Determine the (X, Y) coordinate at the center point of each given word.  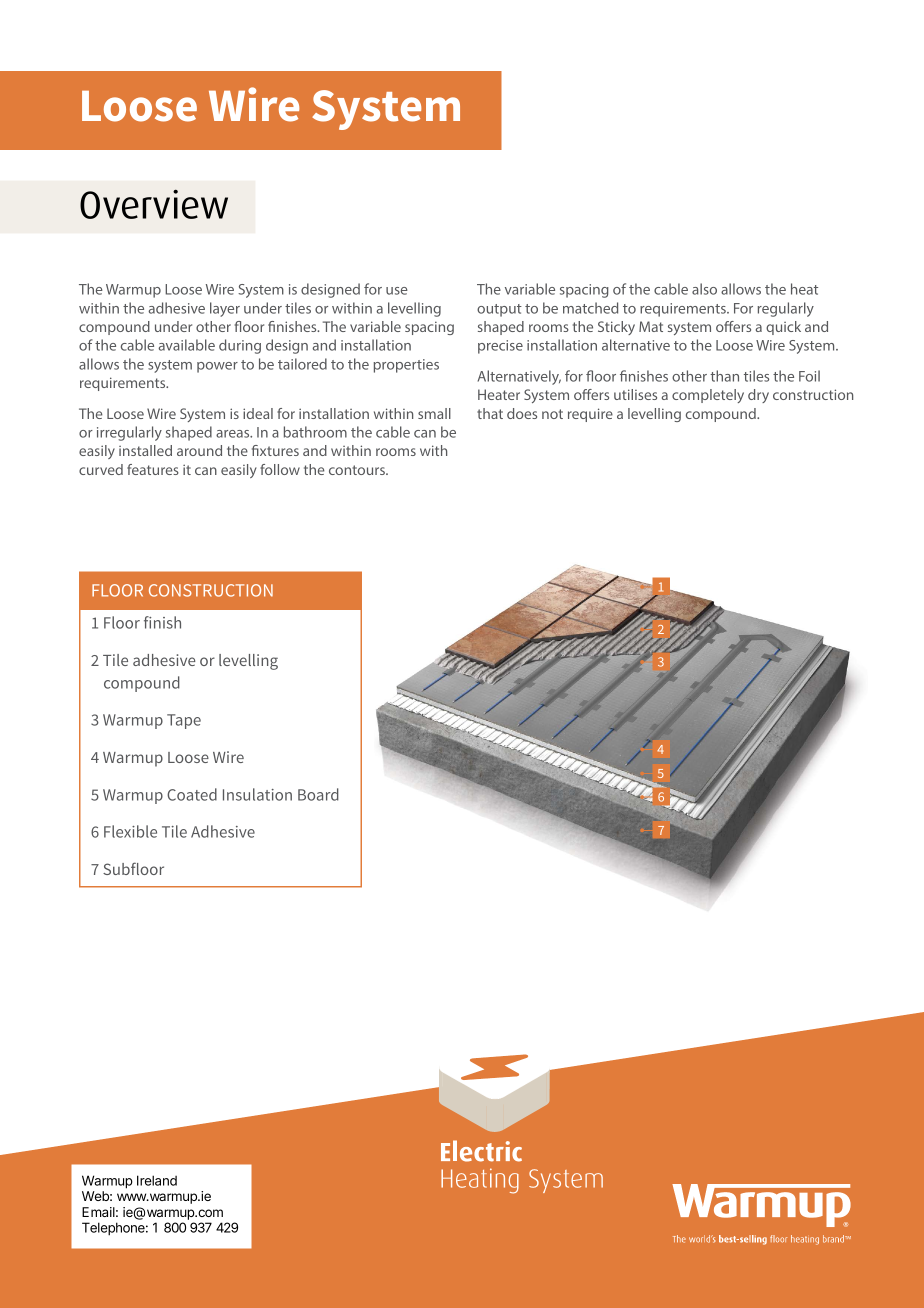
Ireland (157, 1180)
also (704, 289)
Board (318, 794)
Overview (154, 204)
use (397, 291)
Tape (184, 721)
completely (708, 396)
